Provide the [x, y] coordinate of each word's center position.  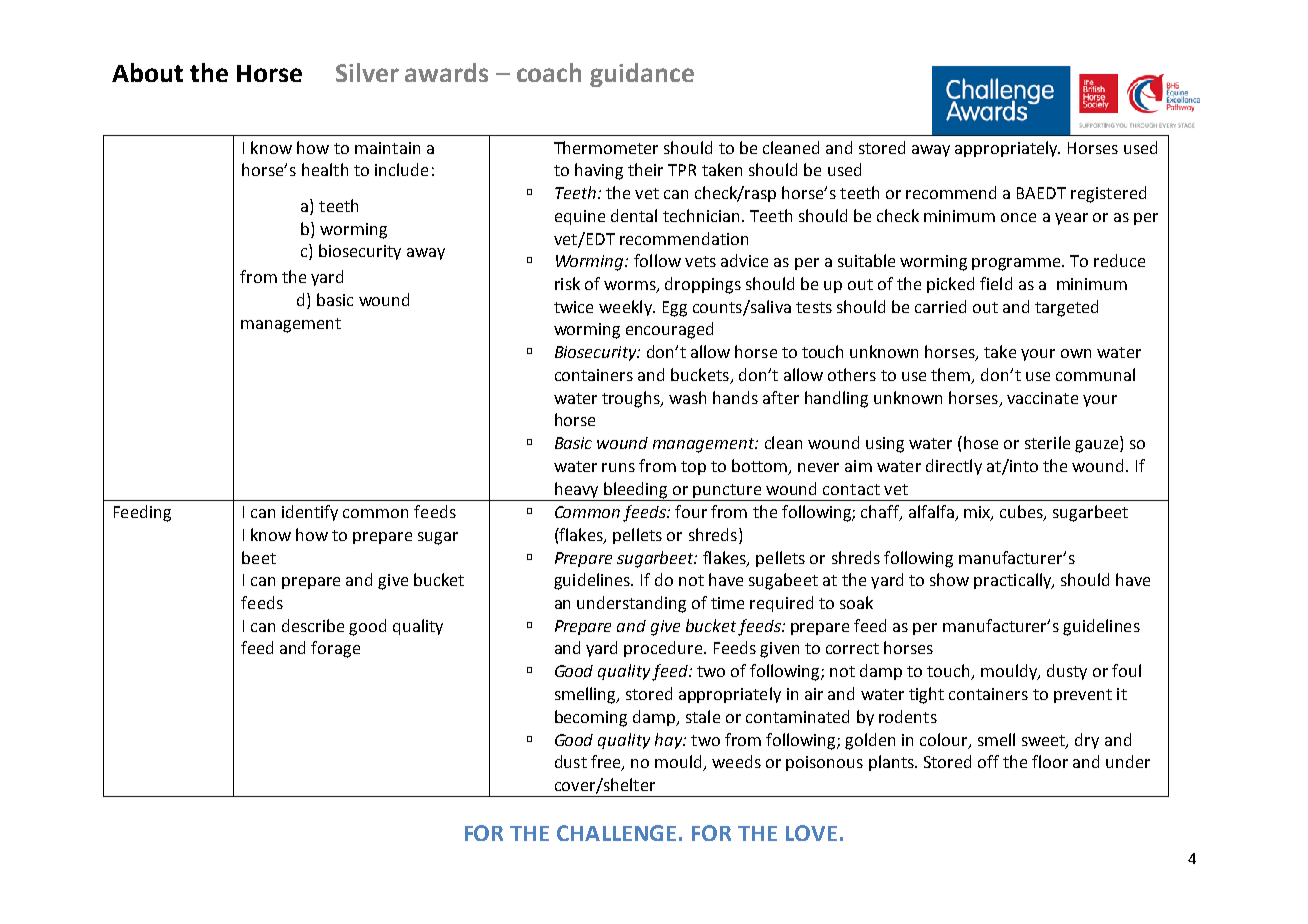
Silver [367, 72]
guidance [642, 75]
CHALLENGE [616, 833]
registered [1108, 194]
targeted [1066, 308]
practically [1014, 581]
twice [573, 307]
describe [313, 625]
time [727, 603]
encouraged [669, 330]
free [607, 763]
